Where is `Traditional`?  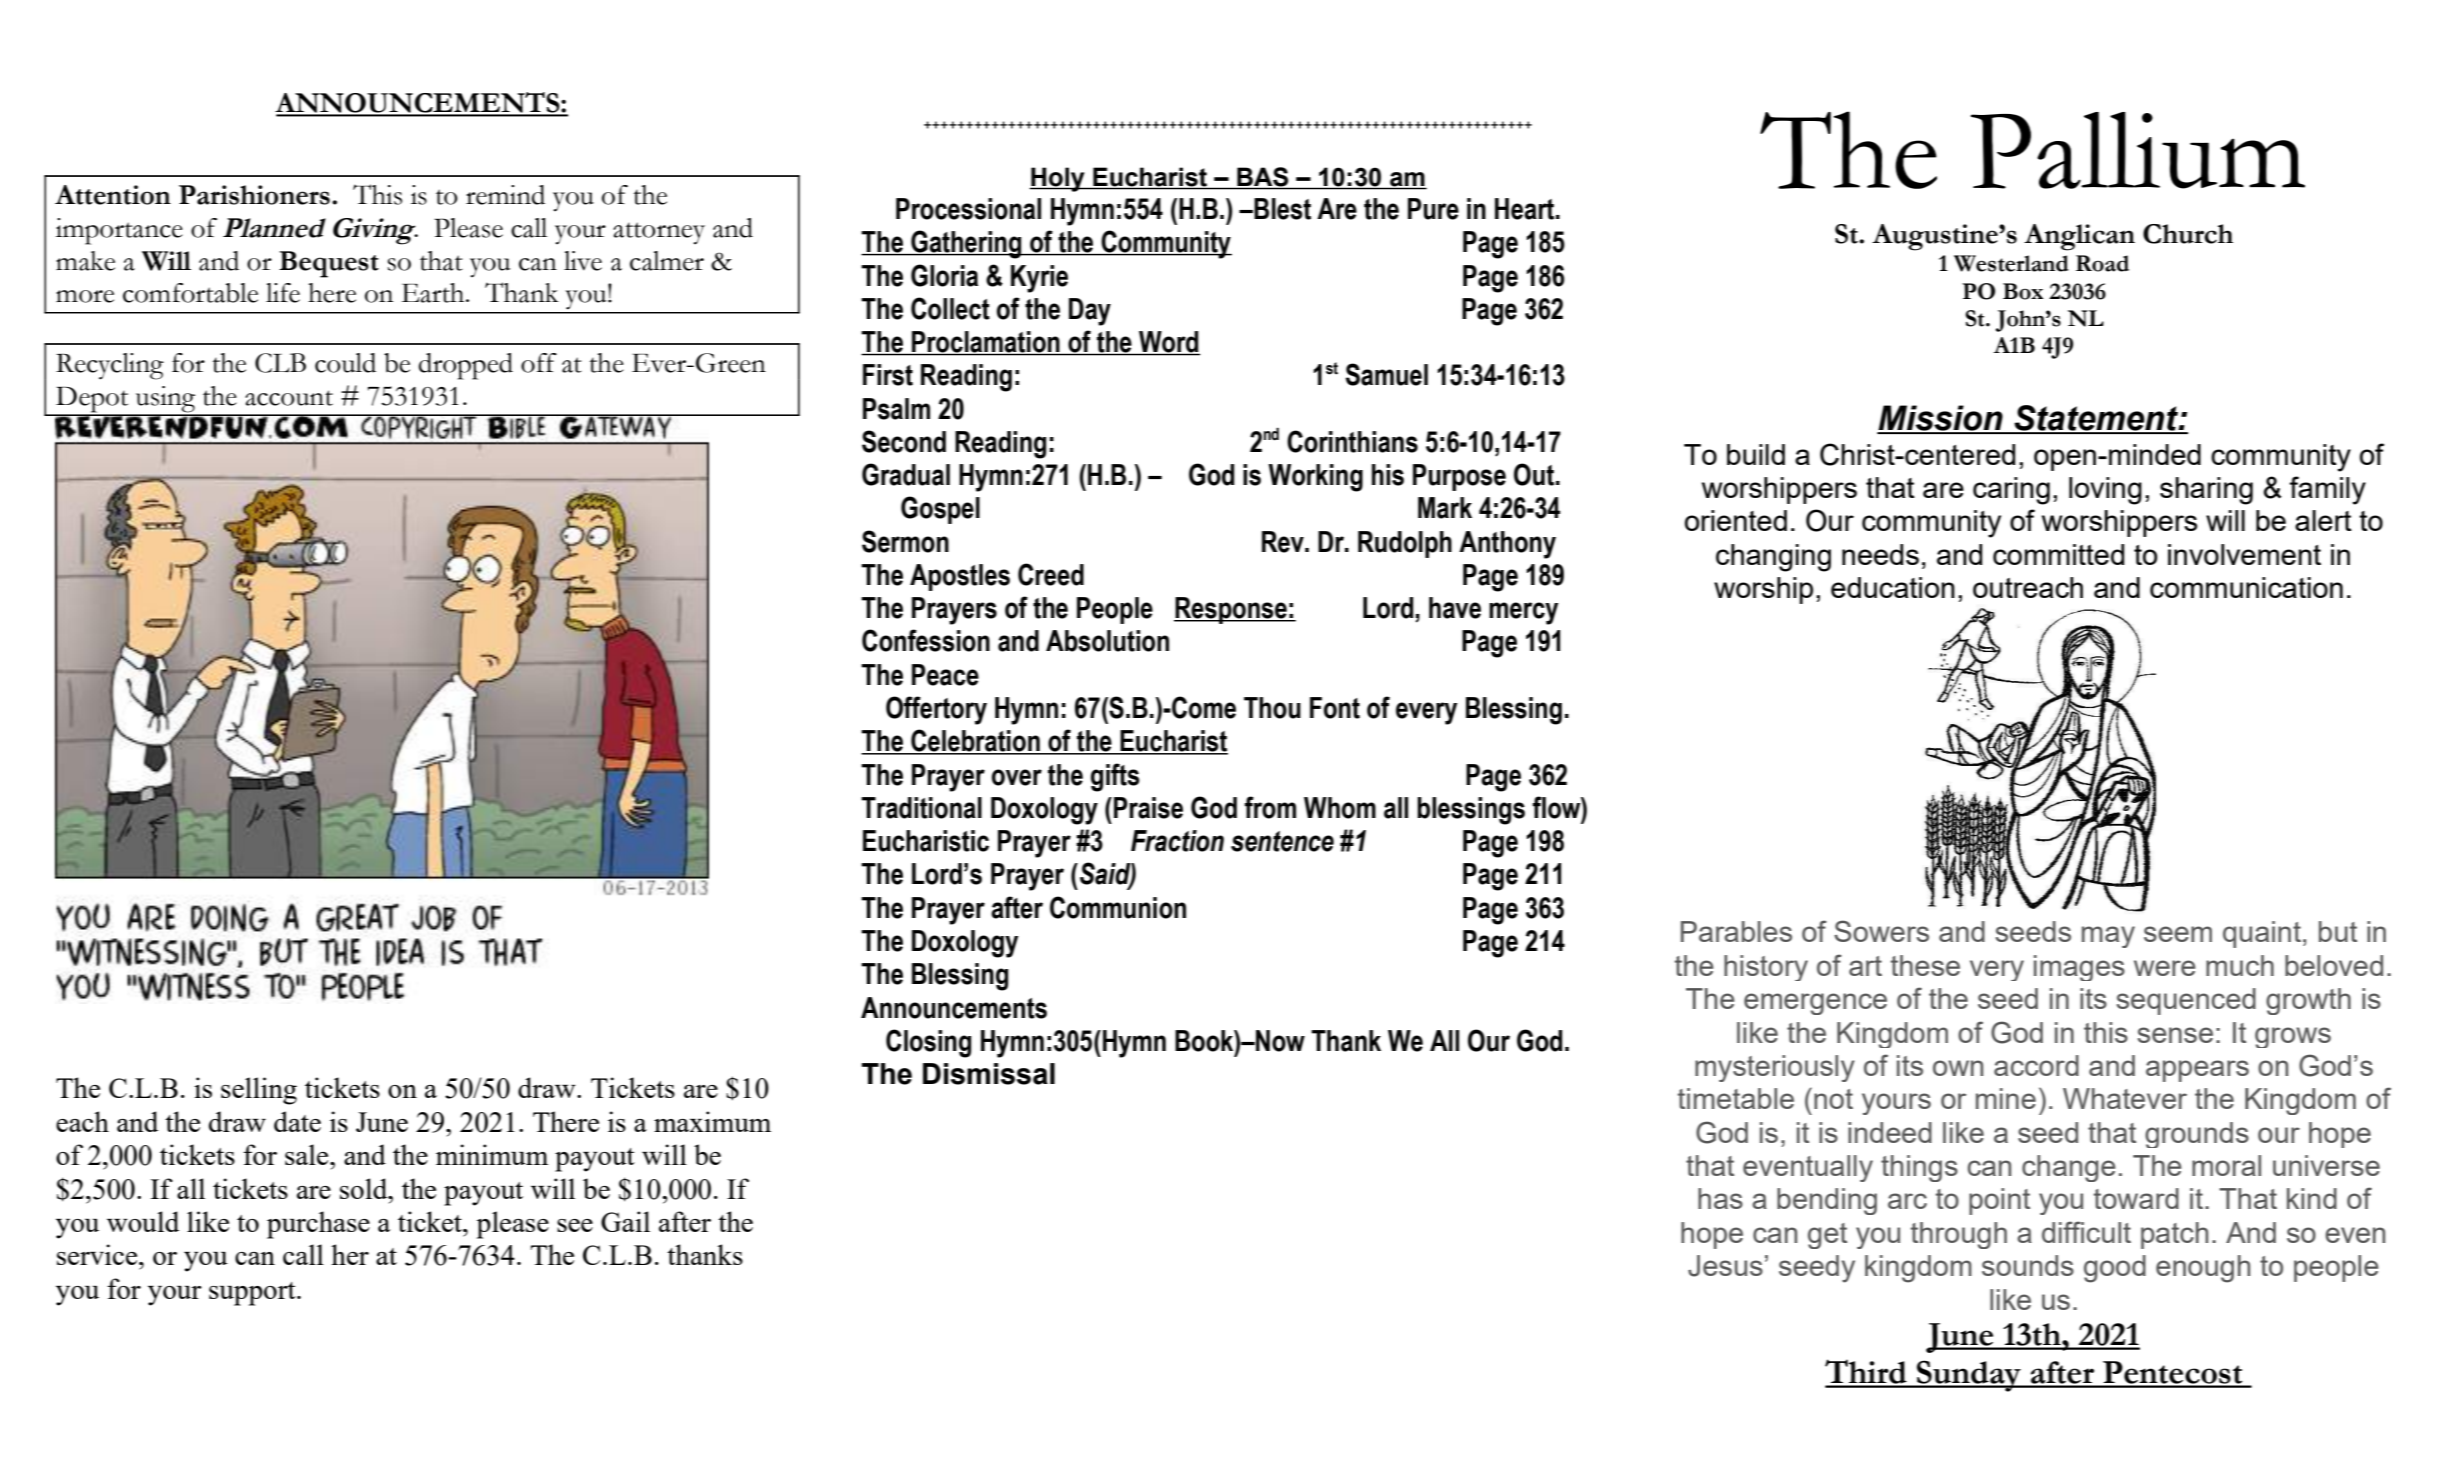
Traditional is located at coordinates (921, 808).
